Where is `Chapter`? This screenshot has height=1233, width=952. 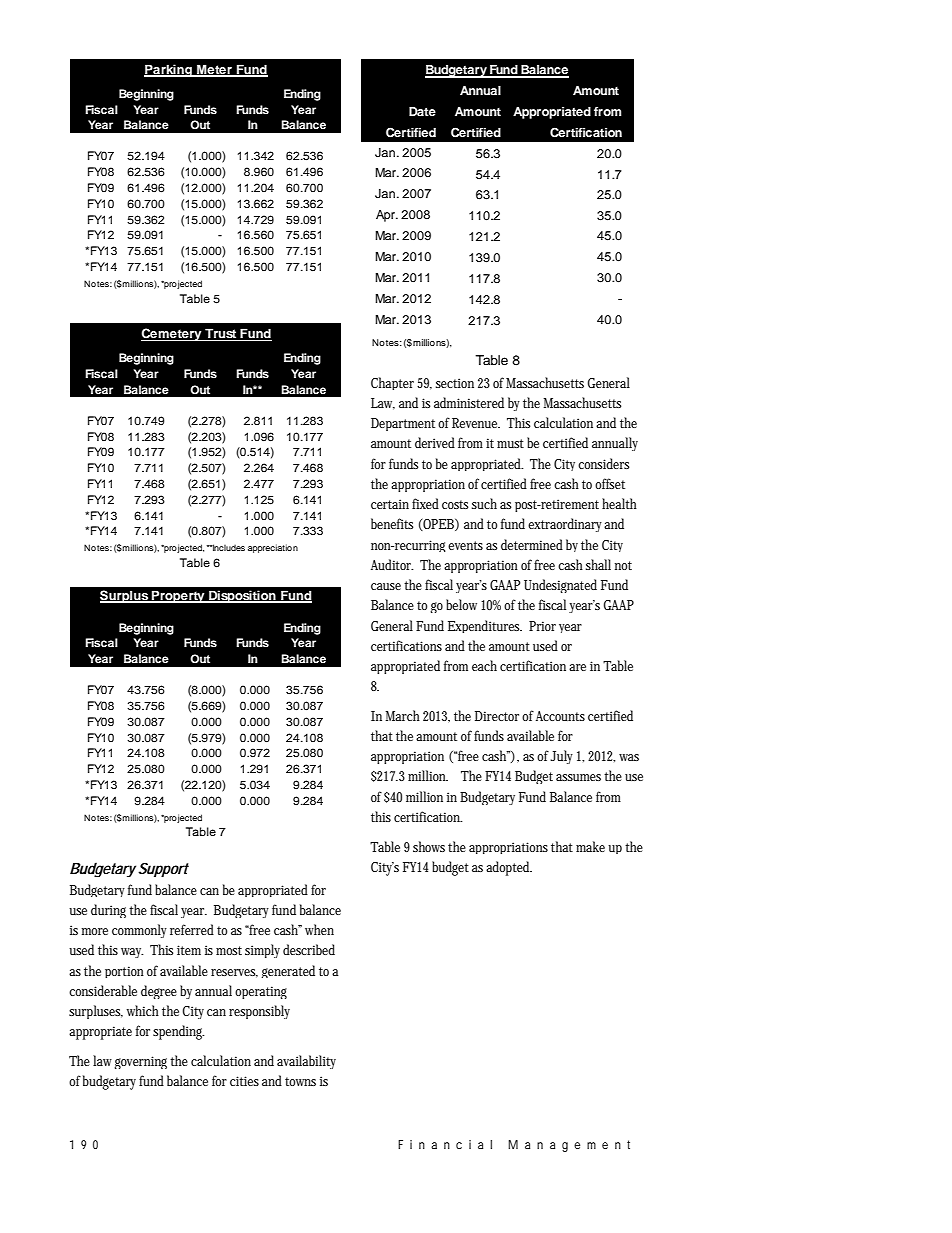 Chapter is located at coordinates (392, 383).
